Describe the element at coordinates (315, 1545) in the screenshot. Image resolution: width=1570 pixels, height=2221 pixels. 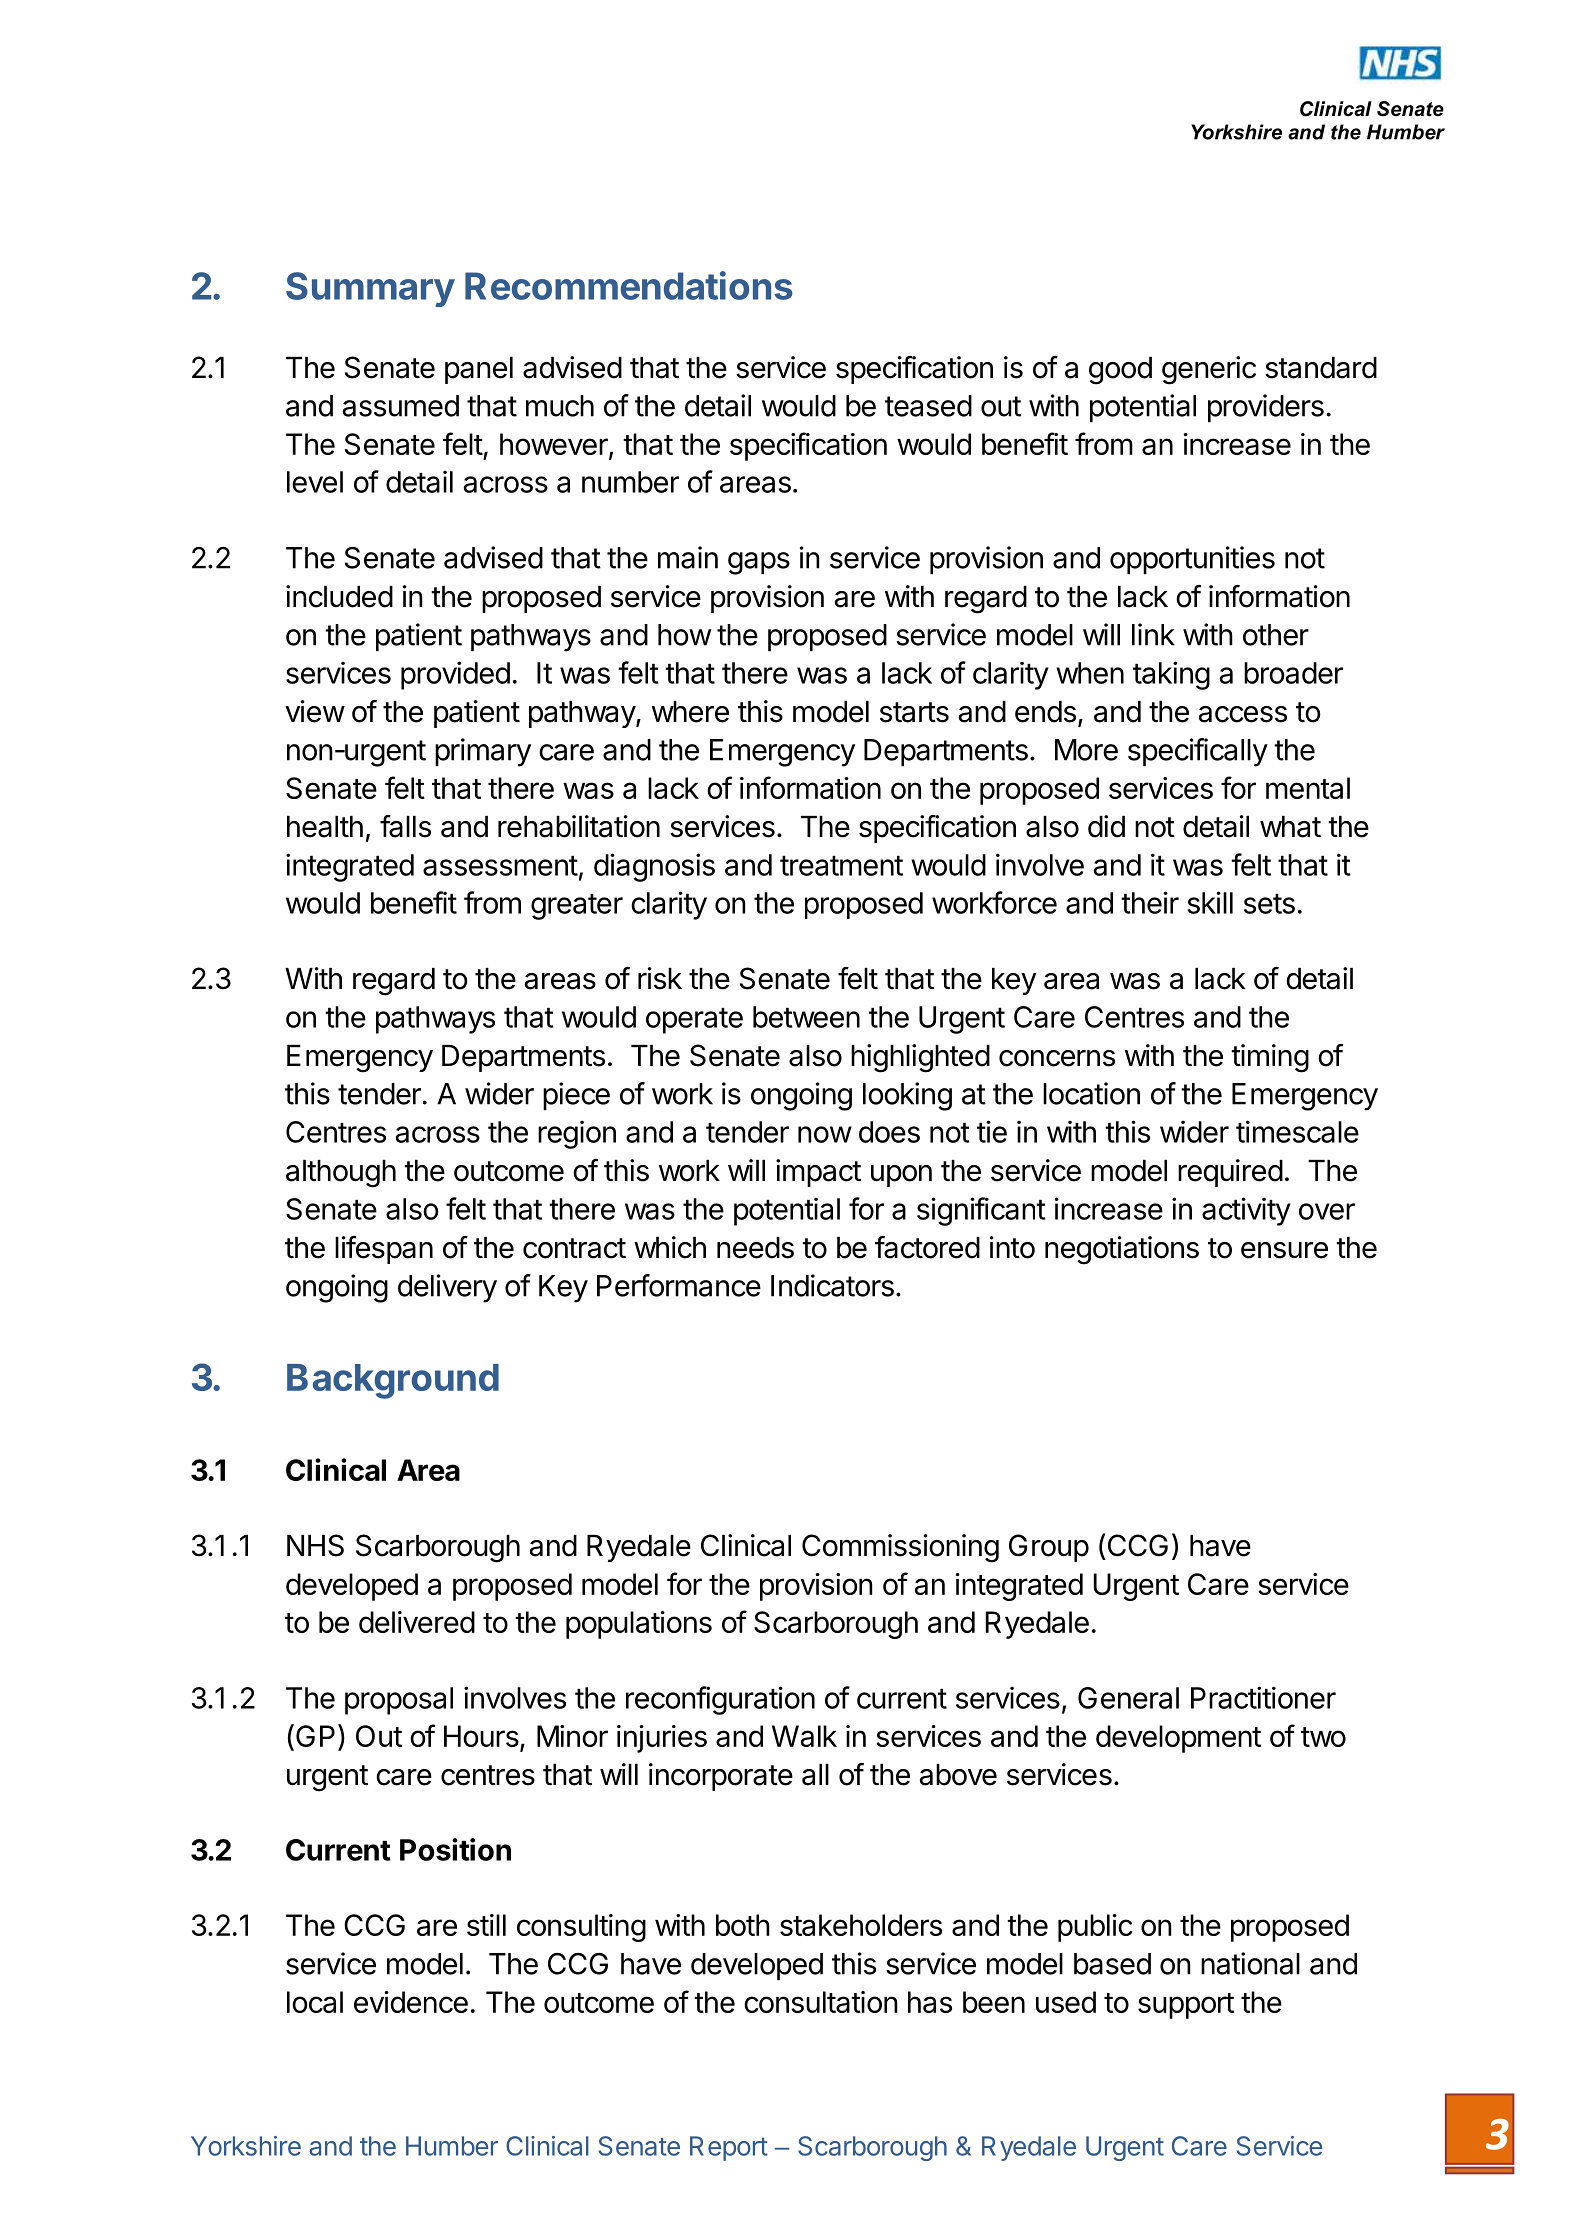
I see `NHS` at that location.
